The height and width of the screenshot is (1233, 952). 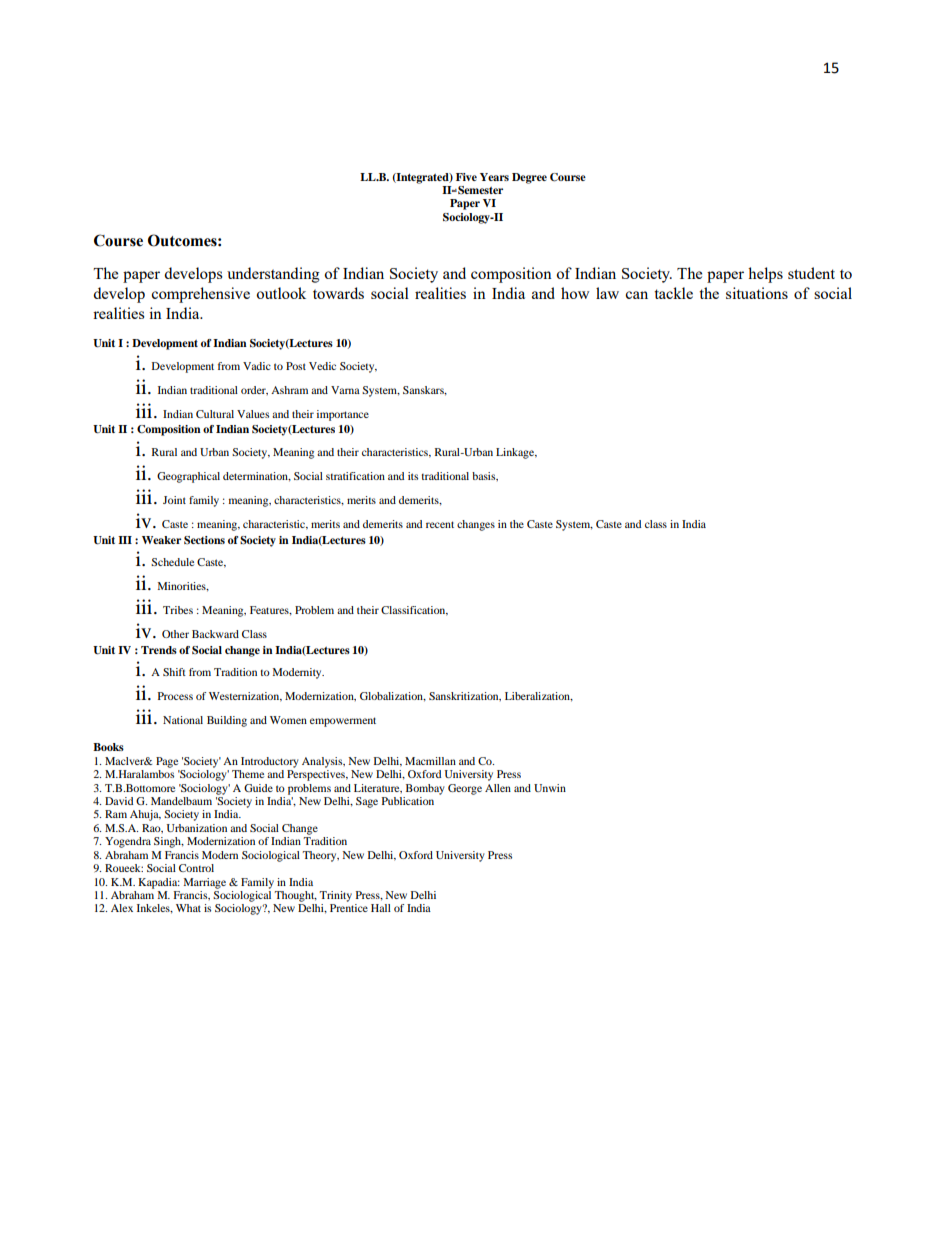 What do you see at coordinates (273, 275) in the screenshot?
I see `understanding` at bounding box center [273, 275].
